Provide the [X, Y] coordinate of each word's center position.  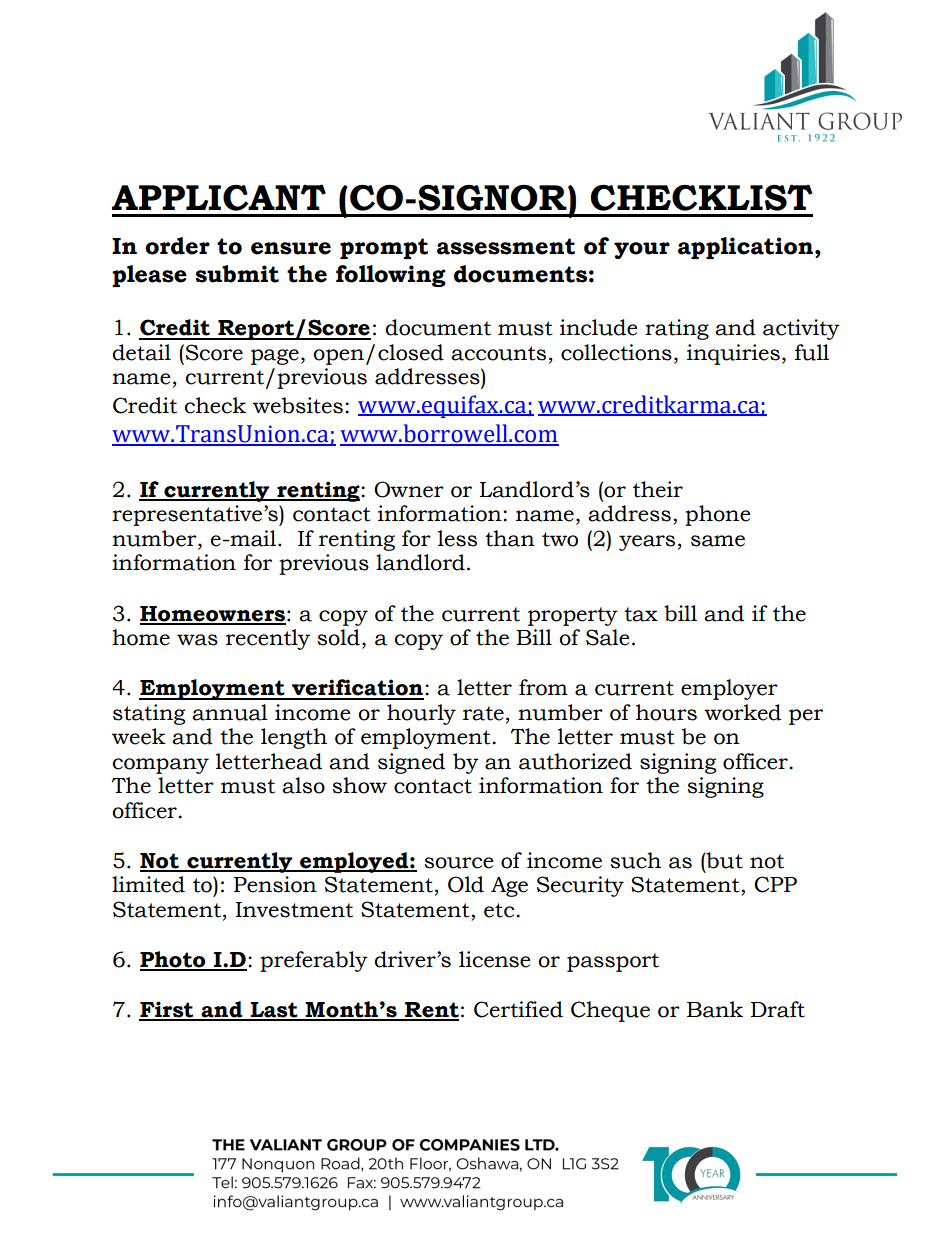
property [573, 616]
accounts [498, 353]
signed [411, 763]
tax [641, 614]
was [197, 640]
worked [742, 712]
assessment [506, 246]
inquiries [733, 354]
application [747, 248]
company [160, 766]
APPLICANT [219, 197]
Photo [174, 960]
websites [298, 405]
